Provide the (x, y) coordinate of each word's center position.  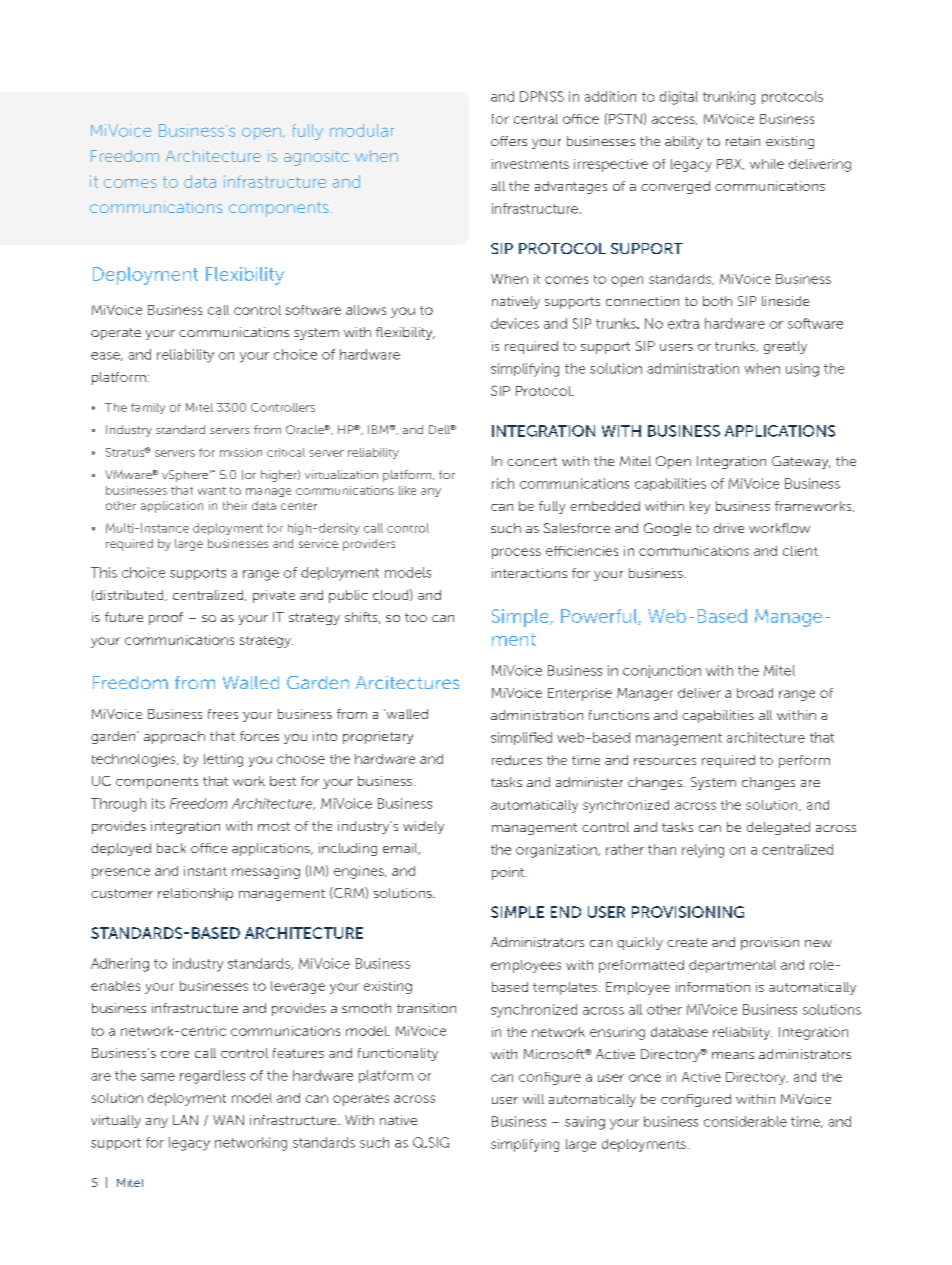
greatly (785, 347)
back (171, 848)
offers (509, 141)
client (800, 551)
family (148, 408)
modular (362, 130)
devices (515, 323)
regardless (212, 1077)
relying (703, 851)
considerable (745, 1121)
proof (166, 618)
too (416, 617)
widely (423, 827)
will (533, 1099)
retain (743, 141)
